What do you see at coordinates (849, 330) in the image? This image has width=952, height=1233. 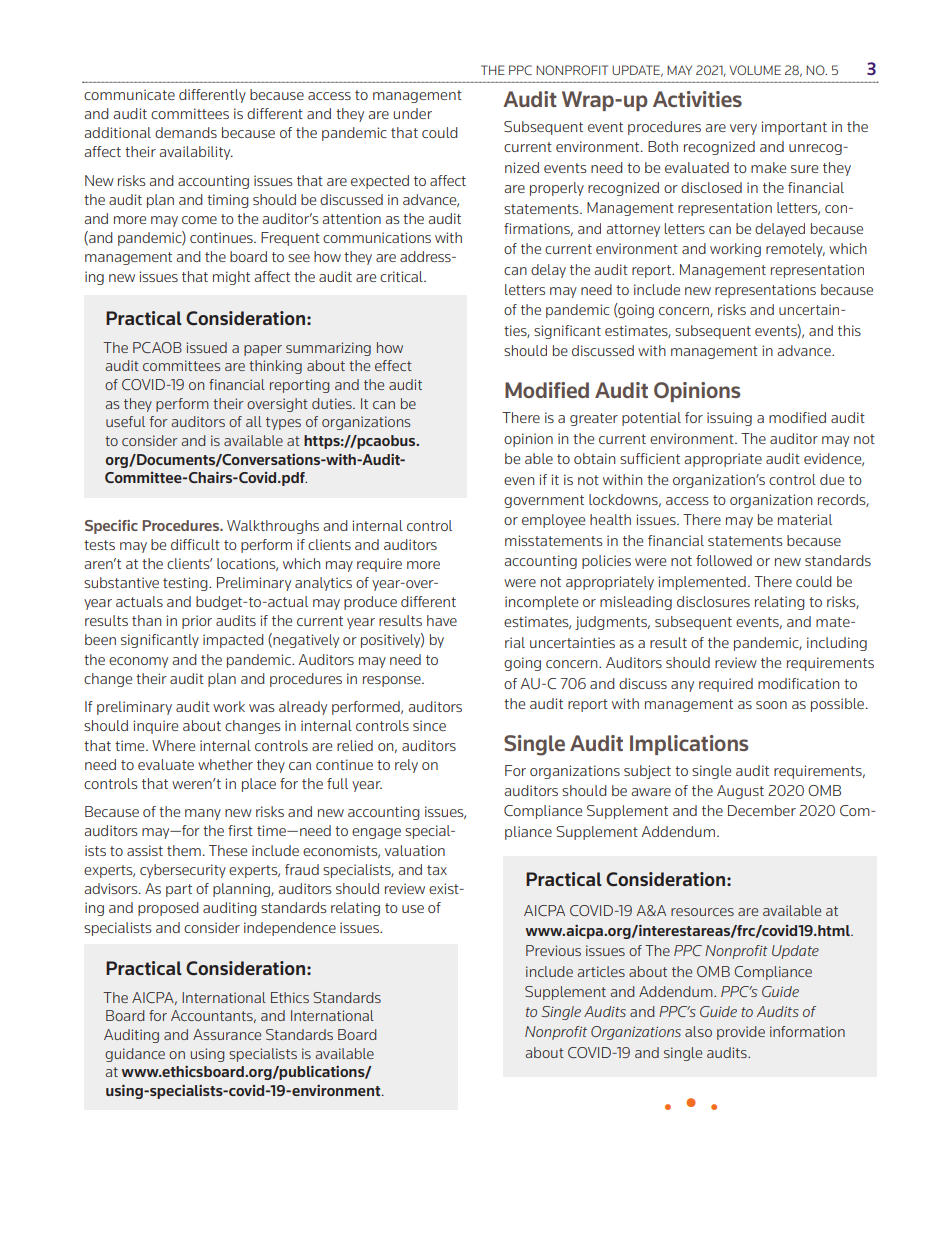 I see `this` at bounding box center [849, 330].
